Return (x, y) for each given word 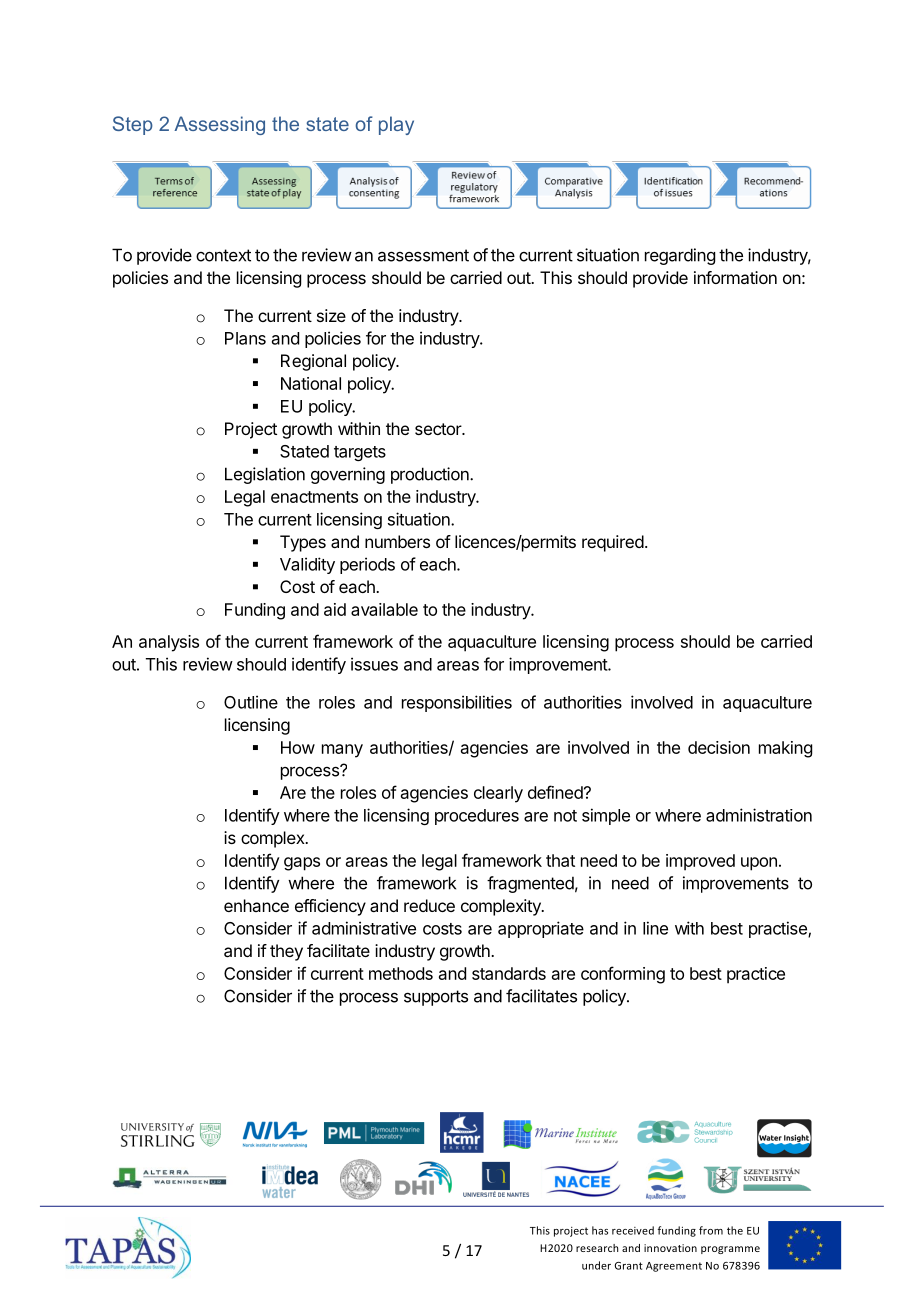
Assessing (219, 125)
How (298, 747)
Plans (245, 338)
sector (439, 429)
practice (756, 975)
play (396, 125)
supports (436, 998)
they (286, 952)
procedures (477, 817)
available (384, 609)
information (735, 277)
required (613, 543)
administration (759, 815)
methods (401, 973)
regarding (680, 256)
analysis (169, 643)
